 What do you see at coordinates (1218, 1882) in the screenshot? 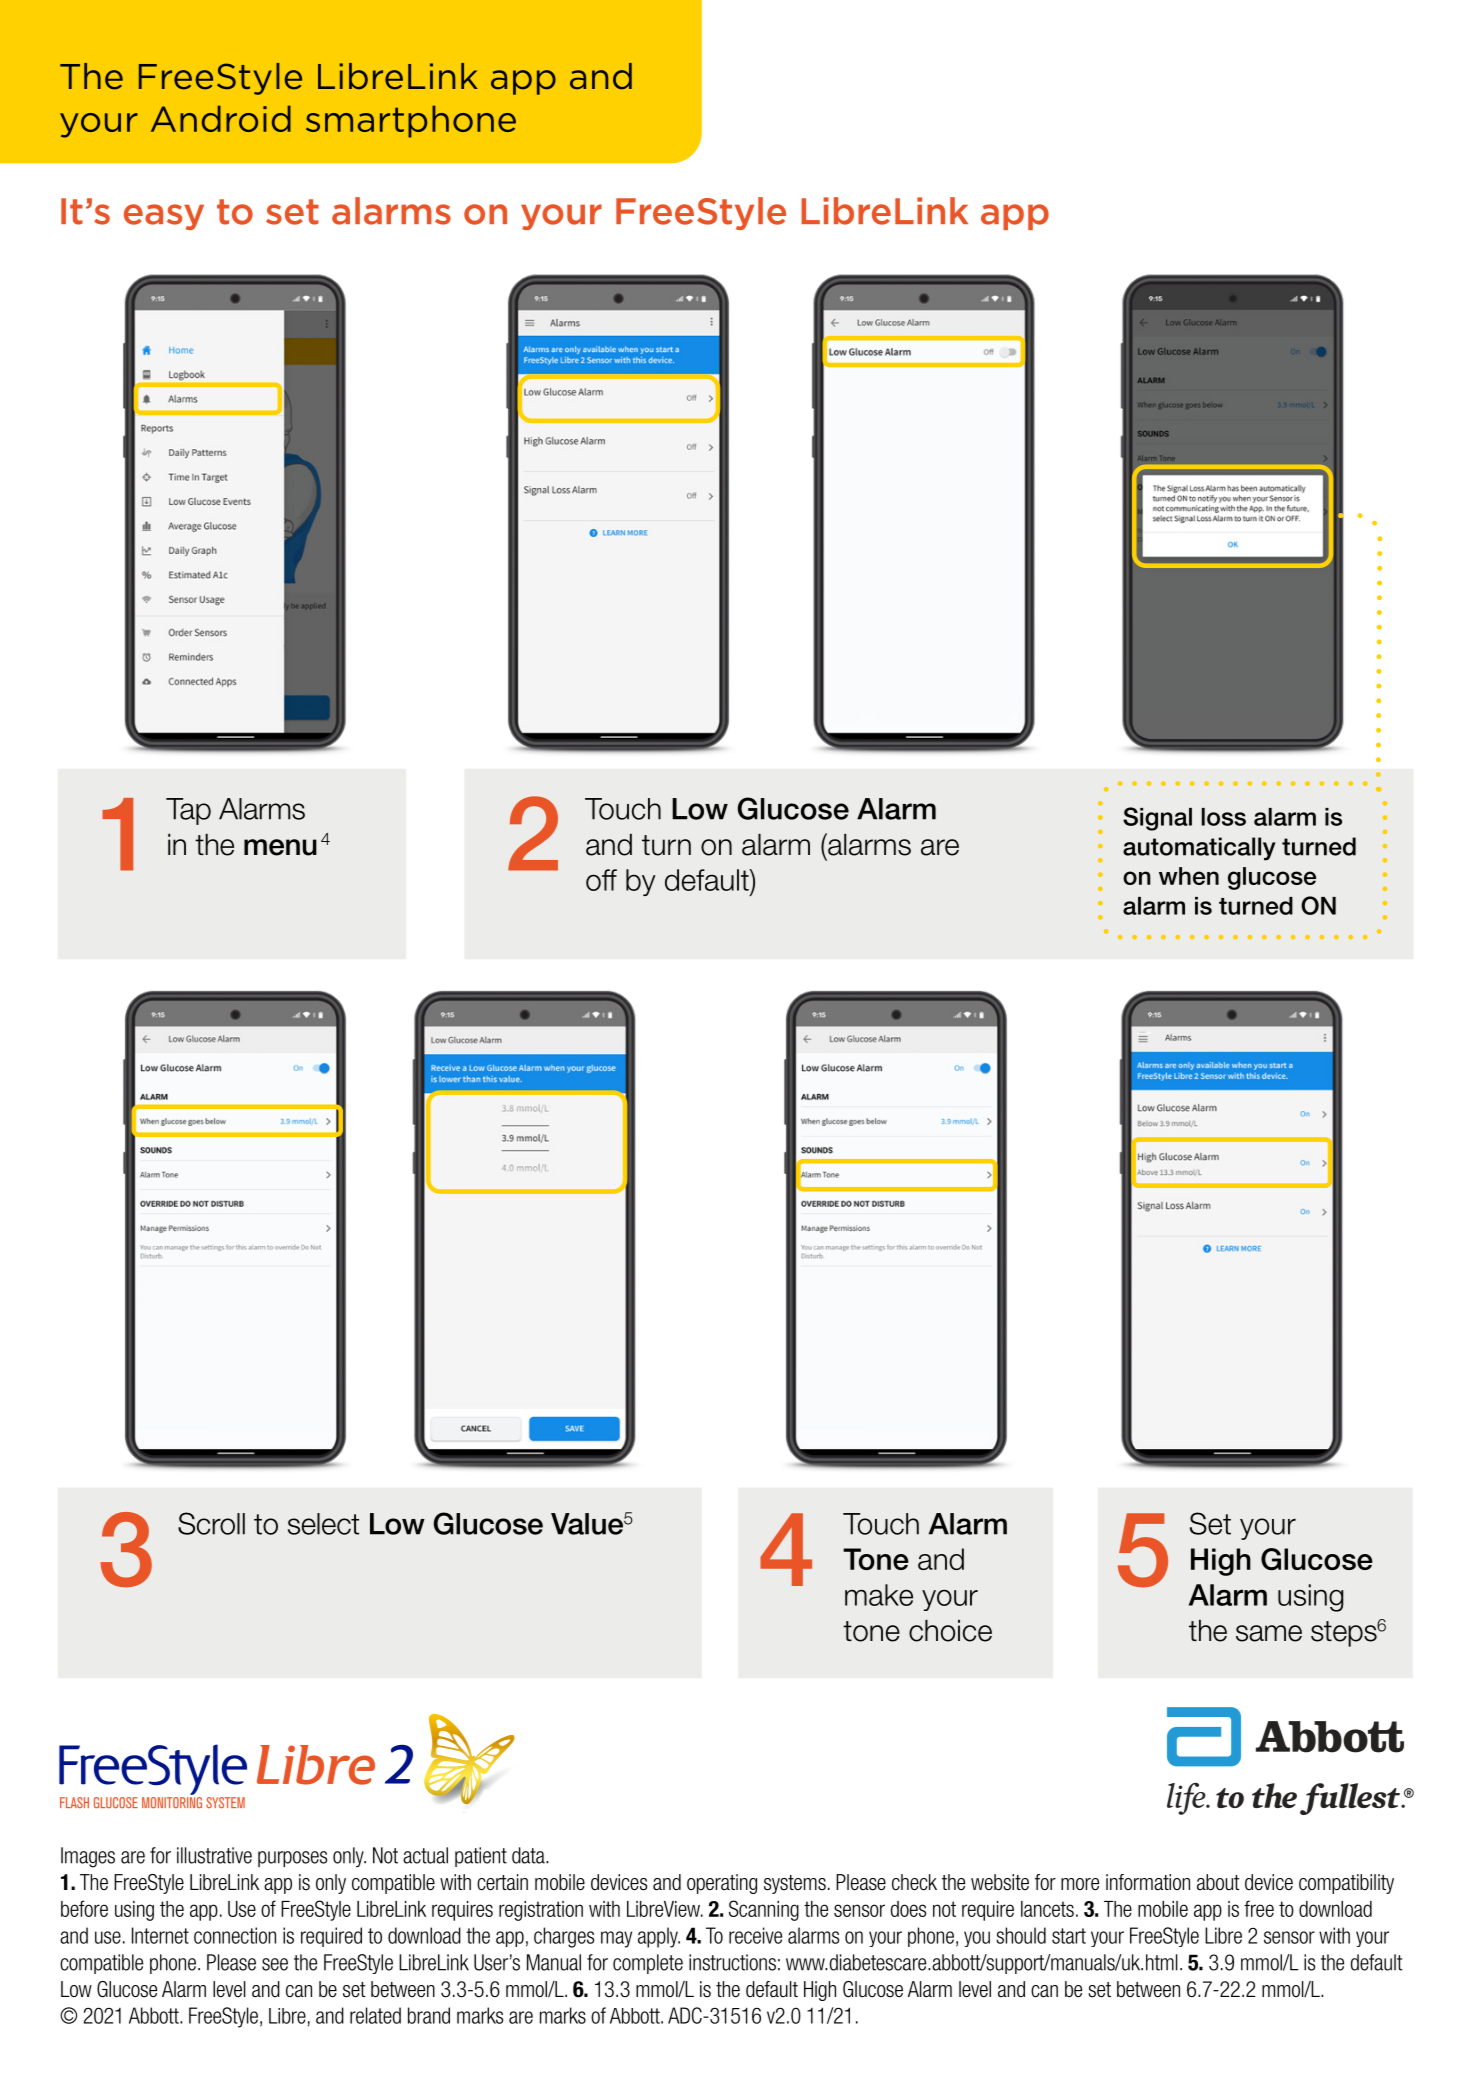
I see `about` at bounding box center [1218, 1882].
